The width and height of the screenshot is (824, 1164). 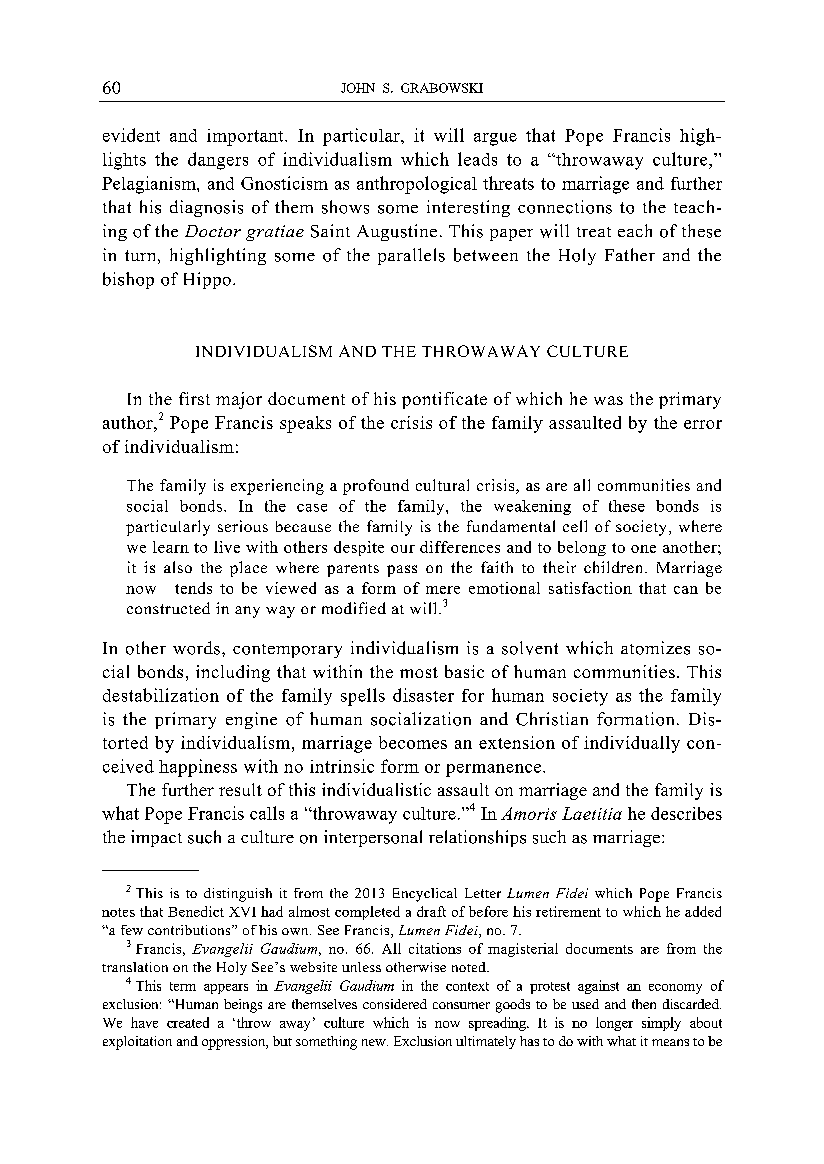 What do you see at coordinates (615, 567) in the screenshot?
I see `children` at bounding box center [615, 567].
